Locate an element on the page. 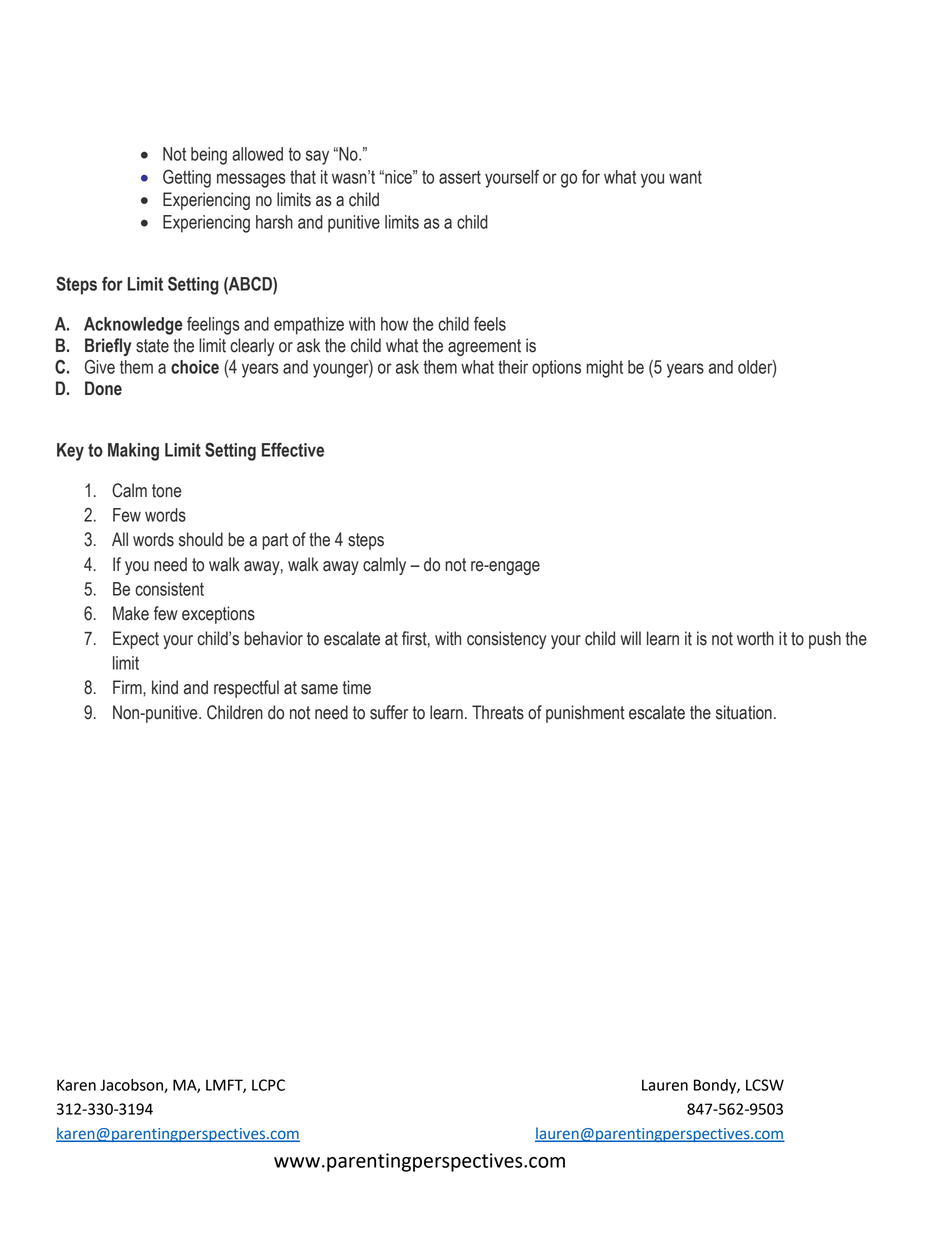  Getting is located at coordinates (187, 178).
